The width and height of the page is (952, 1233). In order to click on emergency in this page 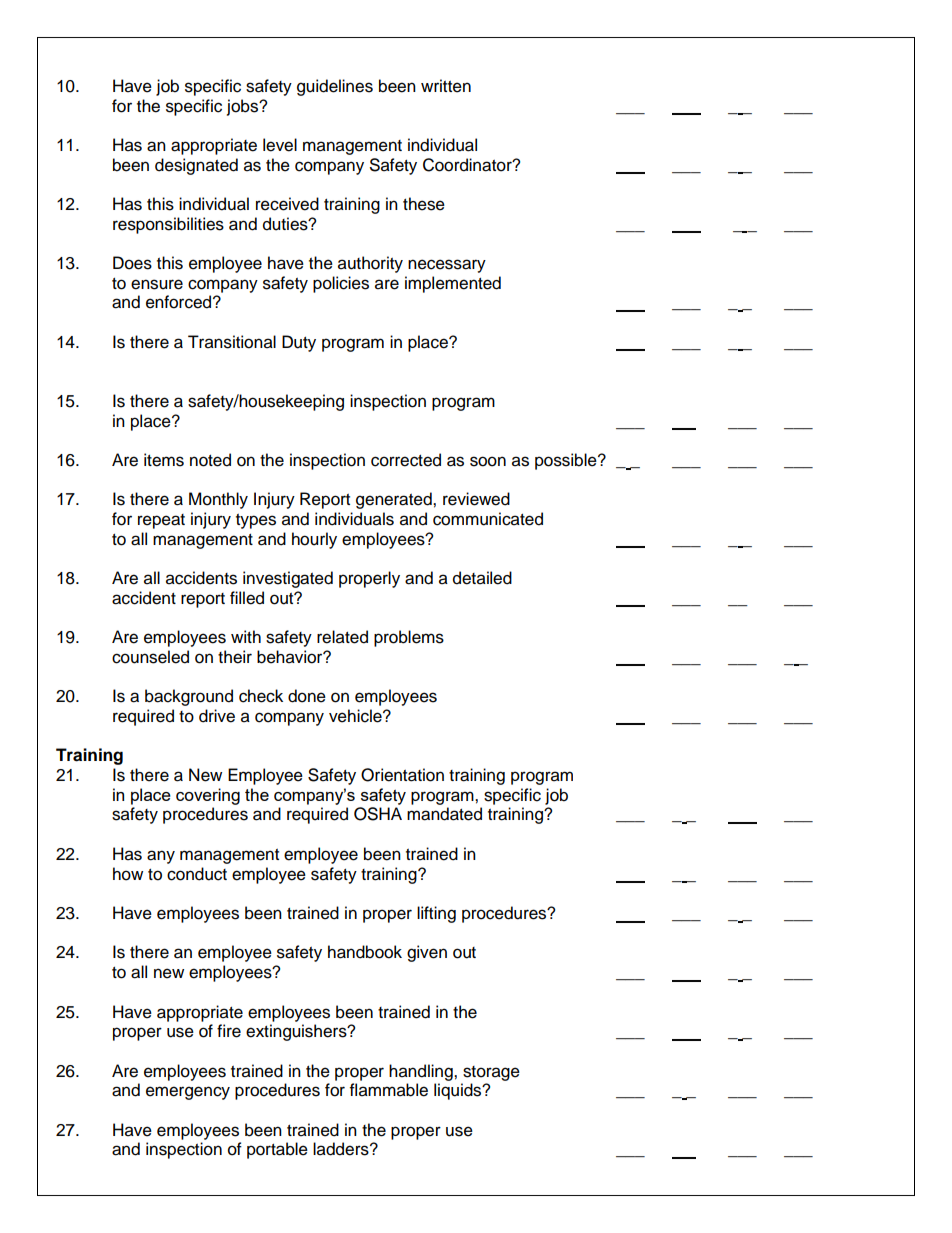, I will do `click(188, 1093)`.
